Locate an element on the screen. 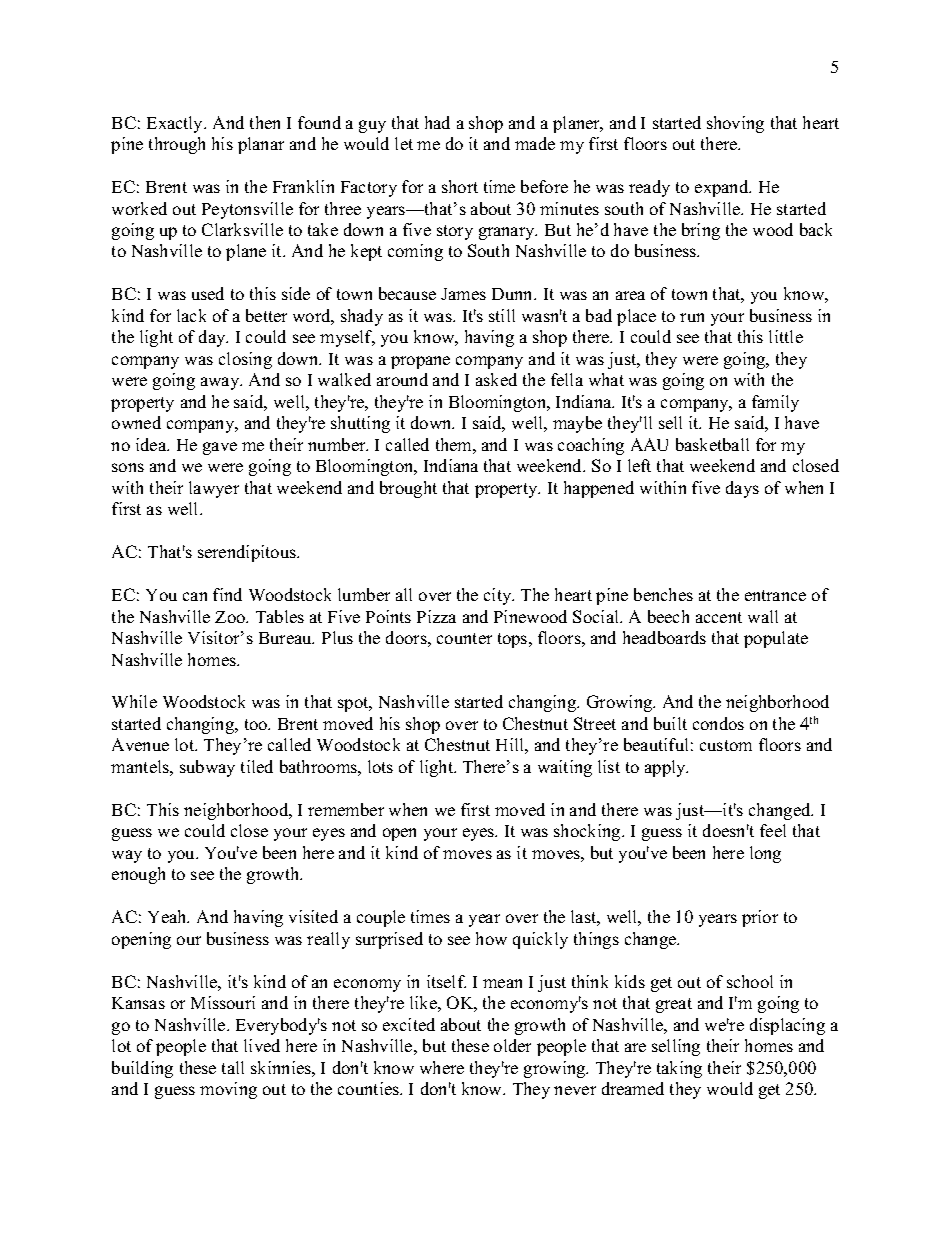  lots is located at coordinates (380, 766).
